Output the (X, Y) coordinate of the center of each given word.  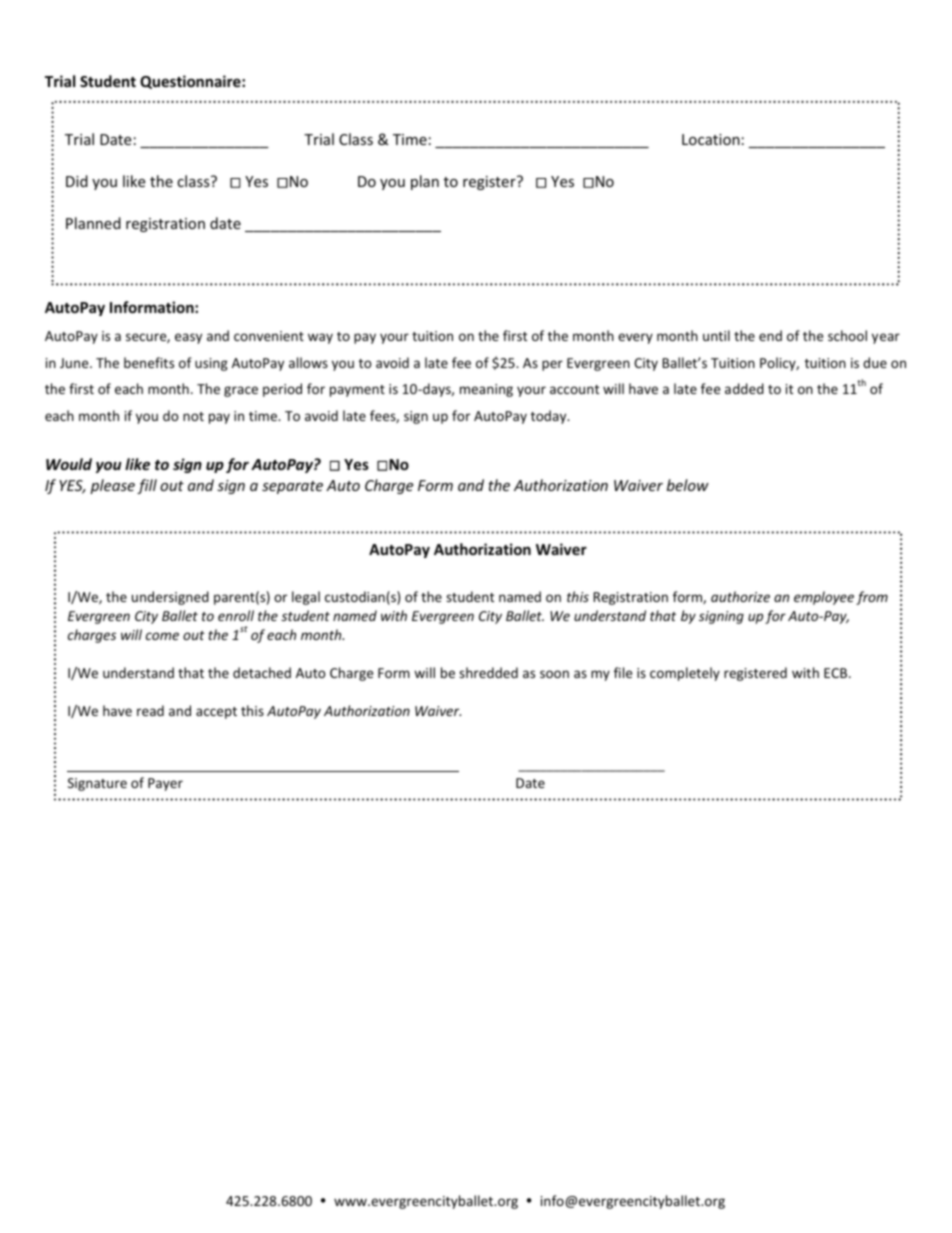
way (320, 338)
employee (824, 598)
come (162, 636)
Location (711, 139)
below (688, 485)
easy (188, 338)
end (770, 335)
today (550, 417)
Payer (165, 784)
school (847, 335)
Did (77, 181)
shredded (488, 672)
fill (147, 486)
